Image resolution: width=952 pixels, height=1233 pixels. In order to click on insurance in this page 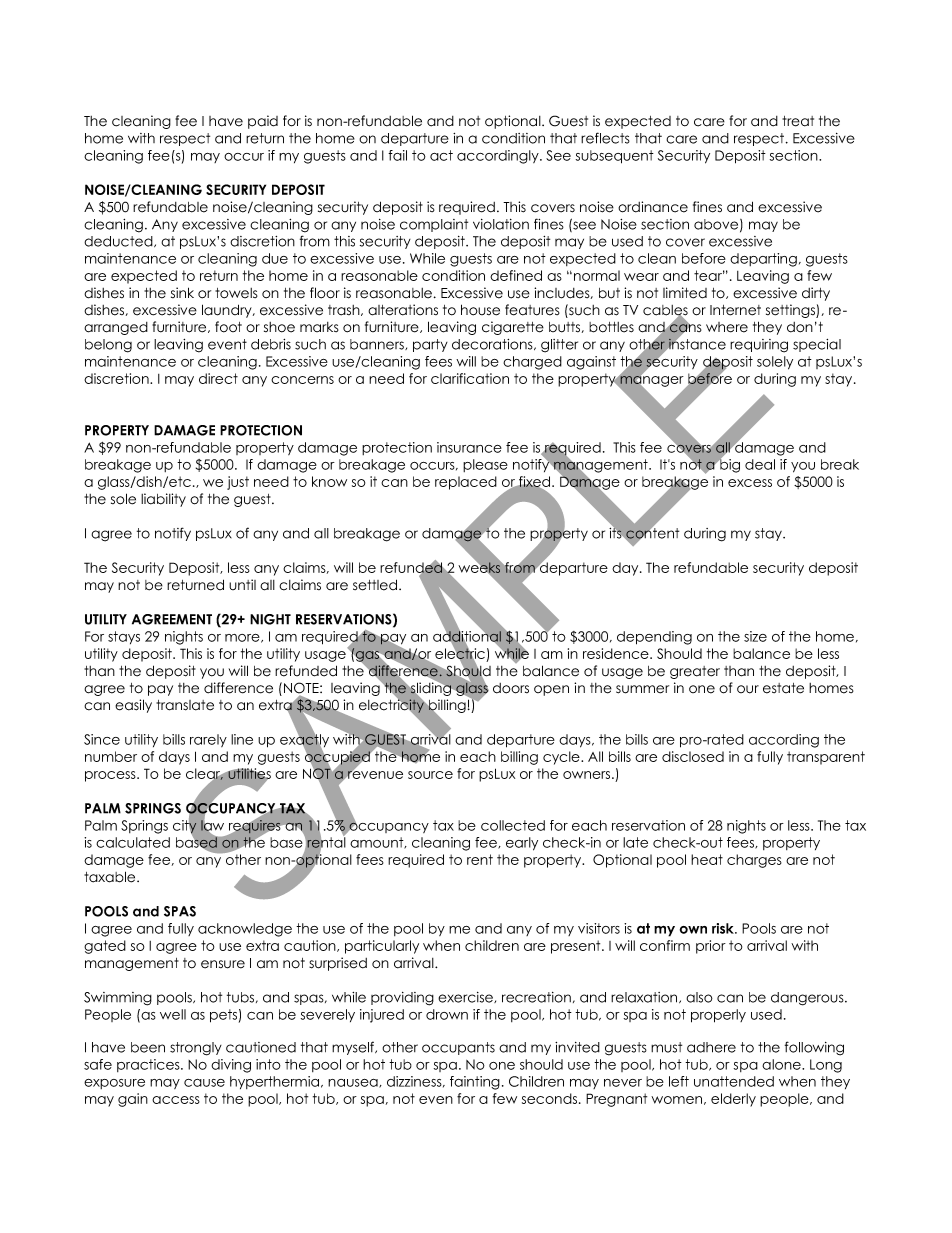, I will do `click(469, 447)`.
